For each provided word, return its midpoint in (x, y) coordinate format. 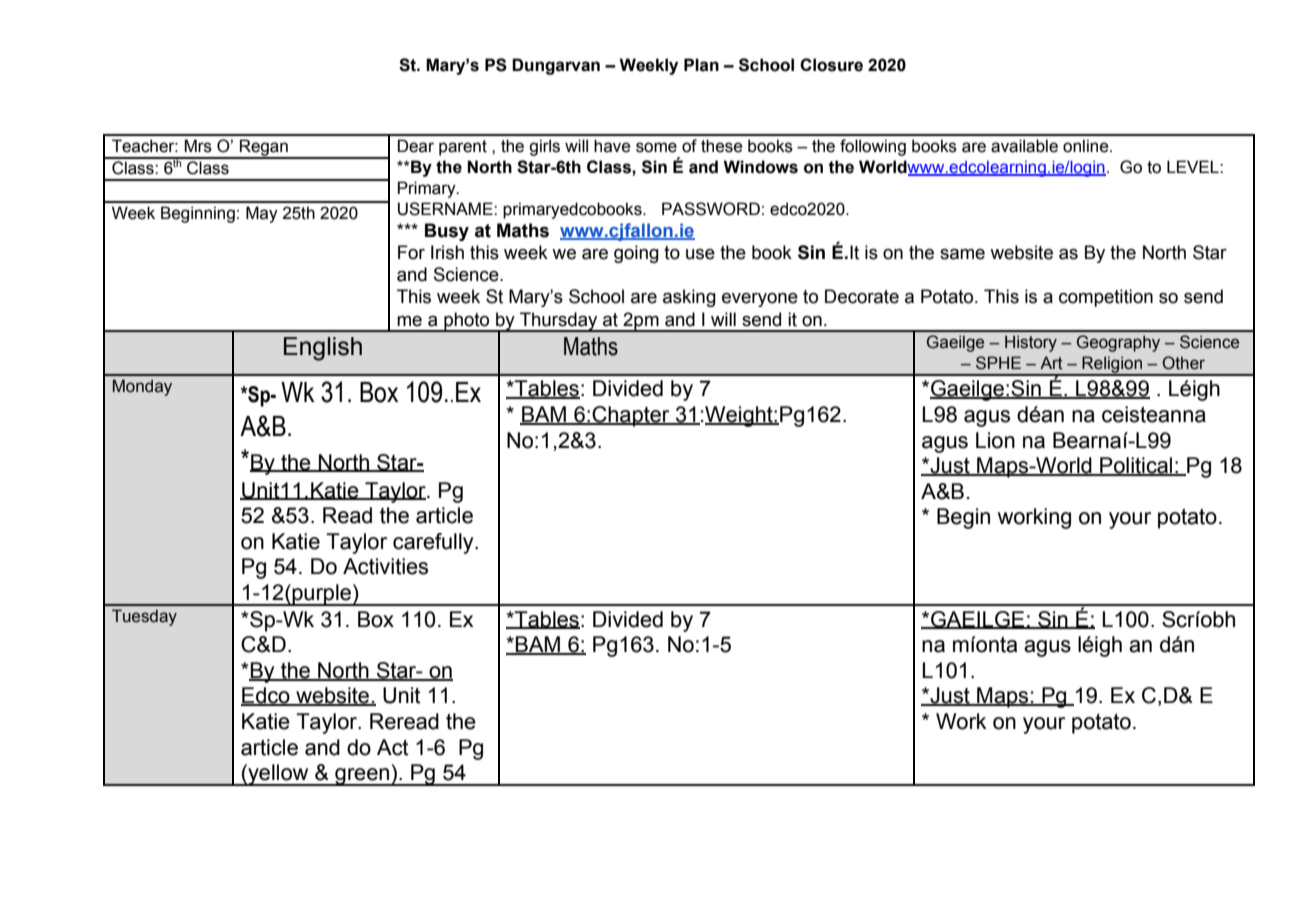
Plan (701, 65)
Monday (142, 387)
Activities (385, 566)
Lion (995, 440)
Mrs (198, 146)
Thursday (559, 322)
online (1087, 146)
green (362, 777)
